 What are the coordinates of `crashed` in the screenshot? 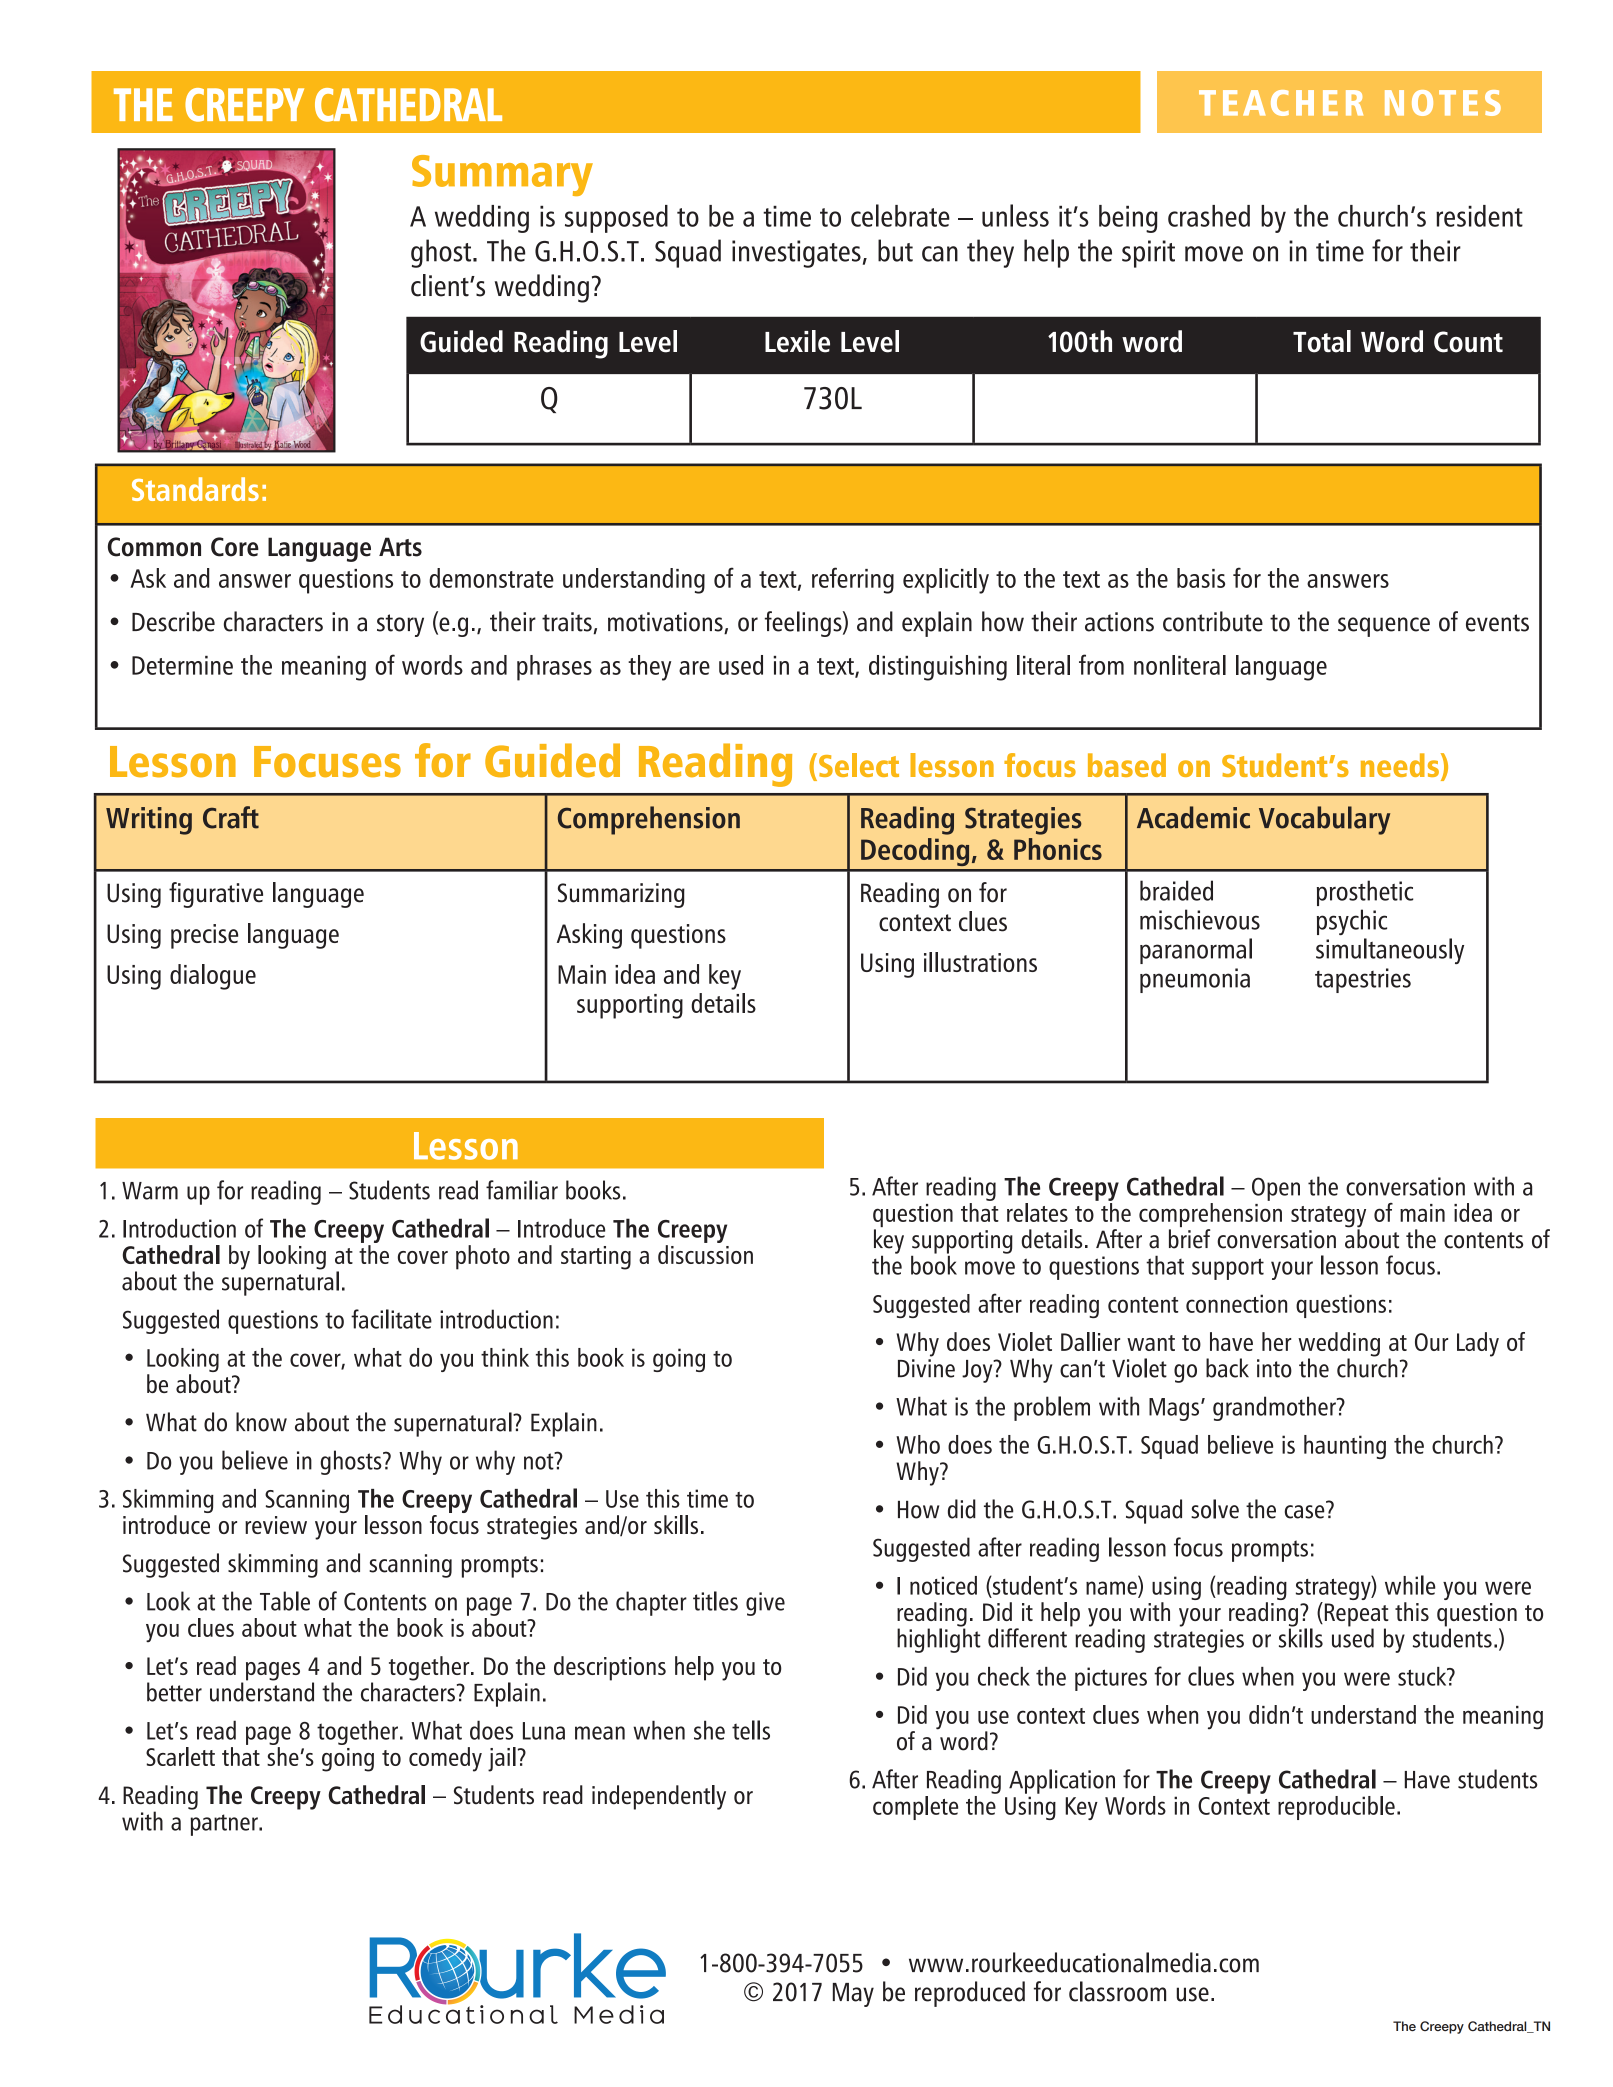 It's located at (1209, 216).
